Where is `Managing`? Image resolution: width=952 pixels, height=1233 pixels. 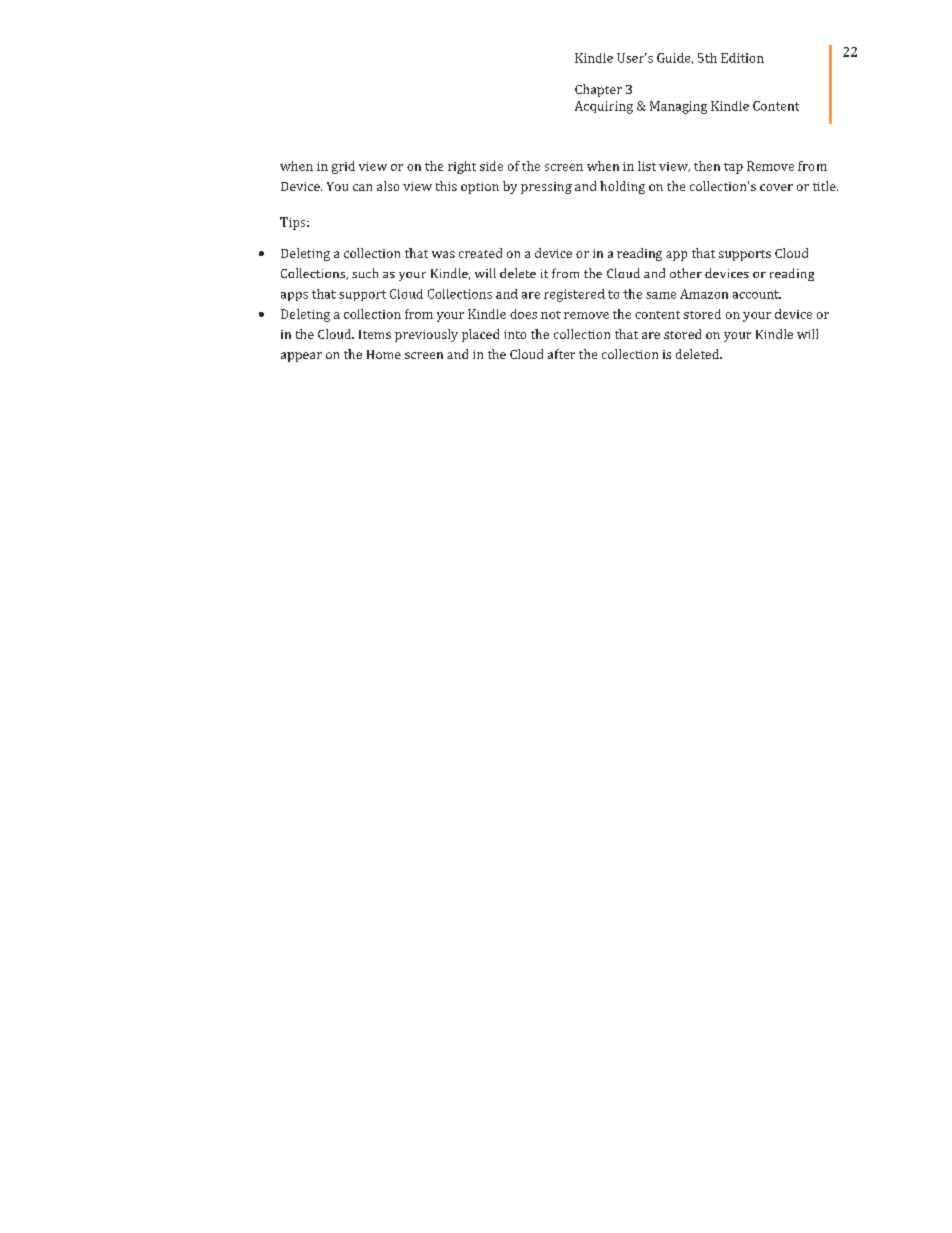
Managing is located at coordinates (678, 107).
